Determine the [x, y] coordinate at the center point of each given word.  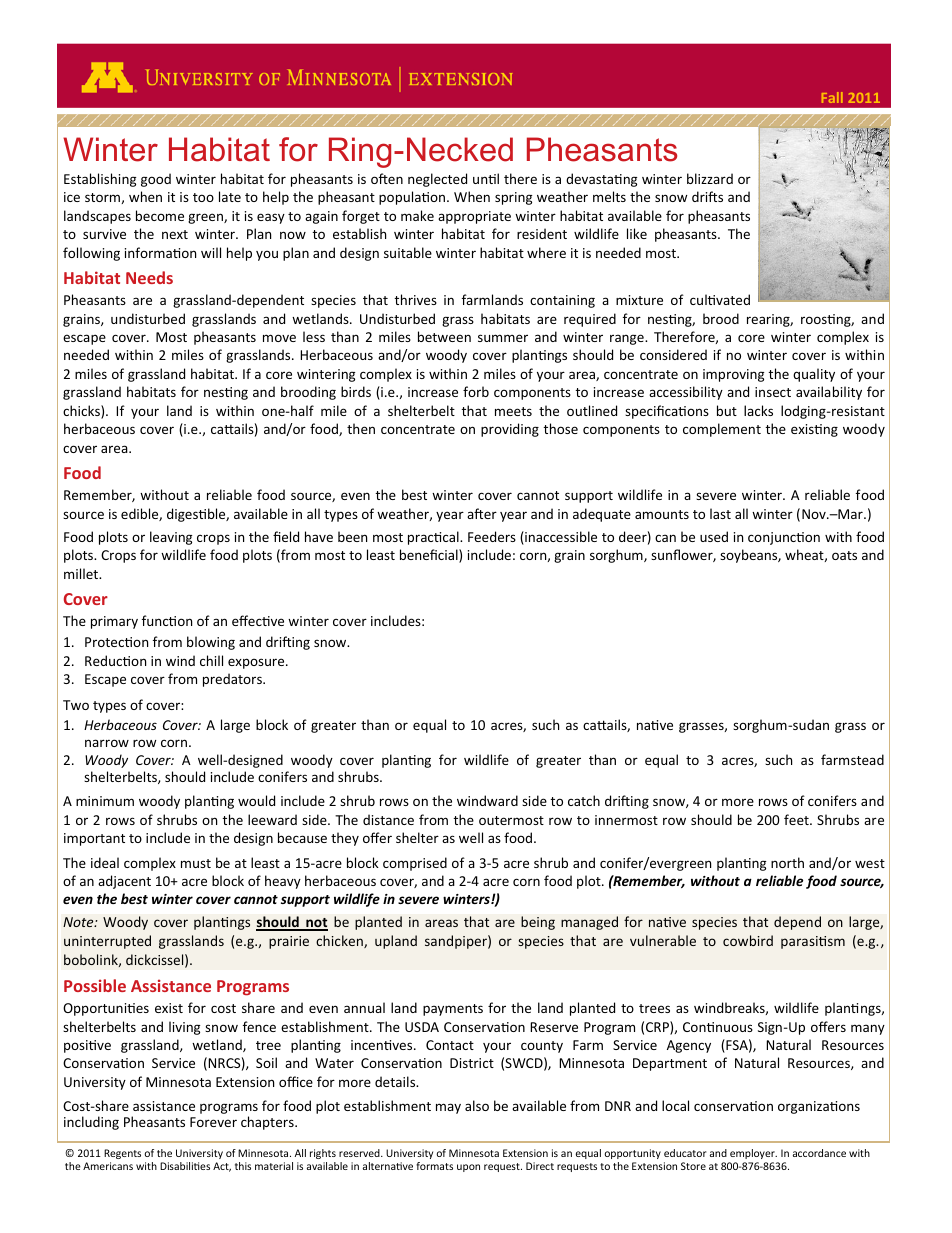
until [486, 178]
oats [844, 555]
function [167, 620]
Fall [832, 97]
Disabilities [185, 1166]
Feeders [492, 536]
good [156, 180]
